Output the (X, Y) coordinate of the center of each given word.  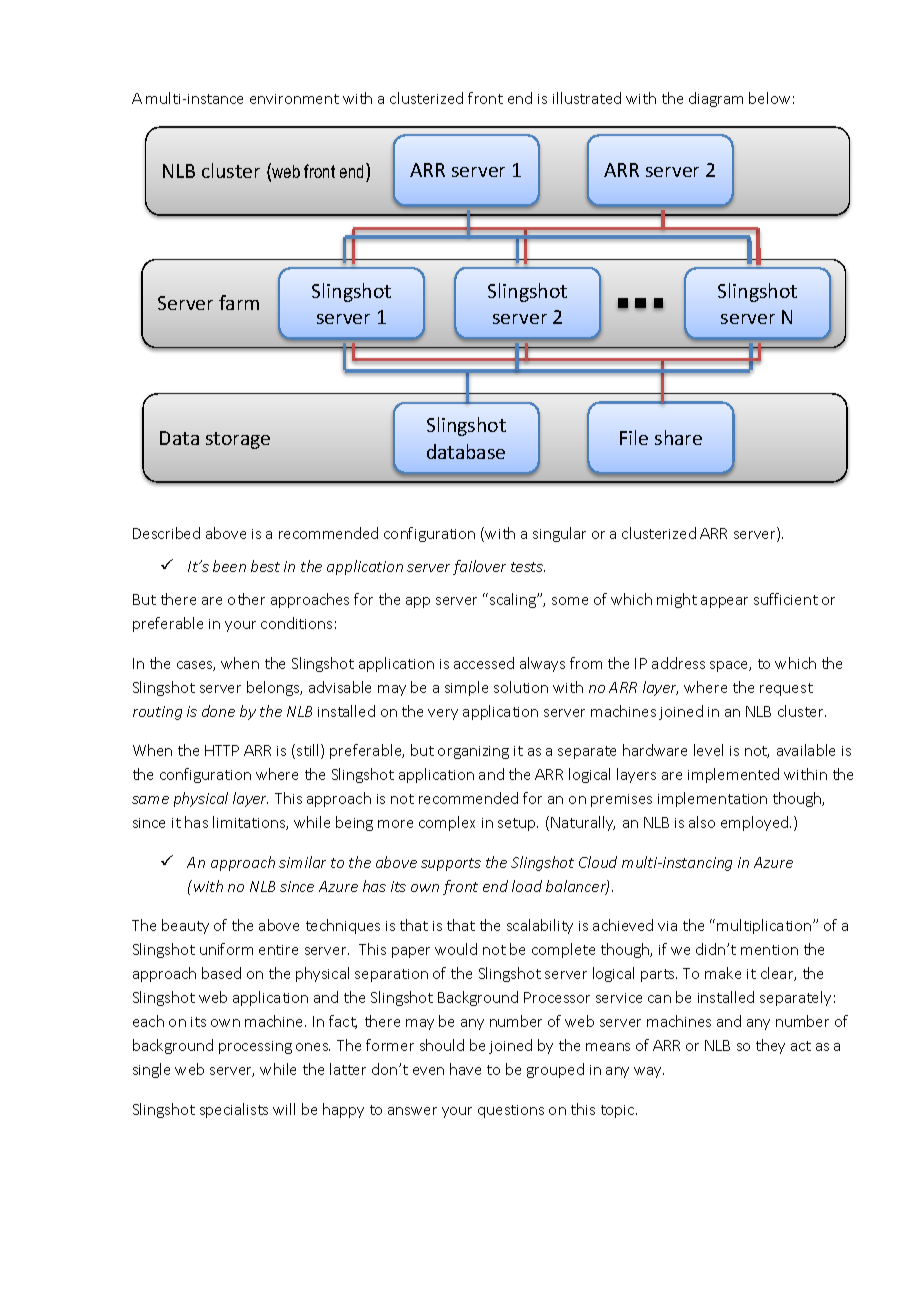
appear (724, 602)
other (246, 599)
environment (294, 99)
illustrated (587, 98)
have (465, 1069)
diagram (716, 99)
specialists (234, 1110)
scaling (514, 600)
